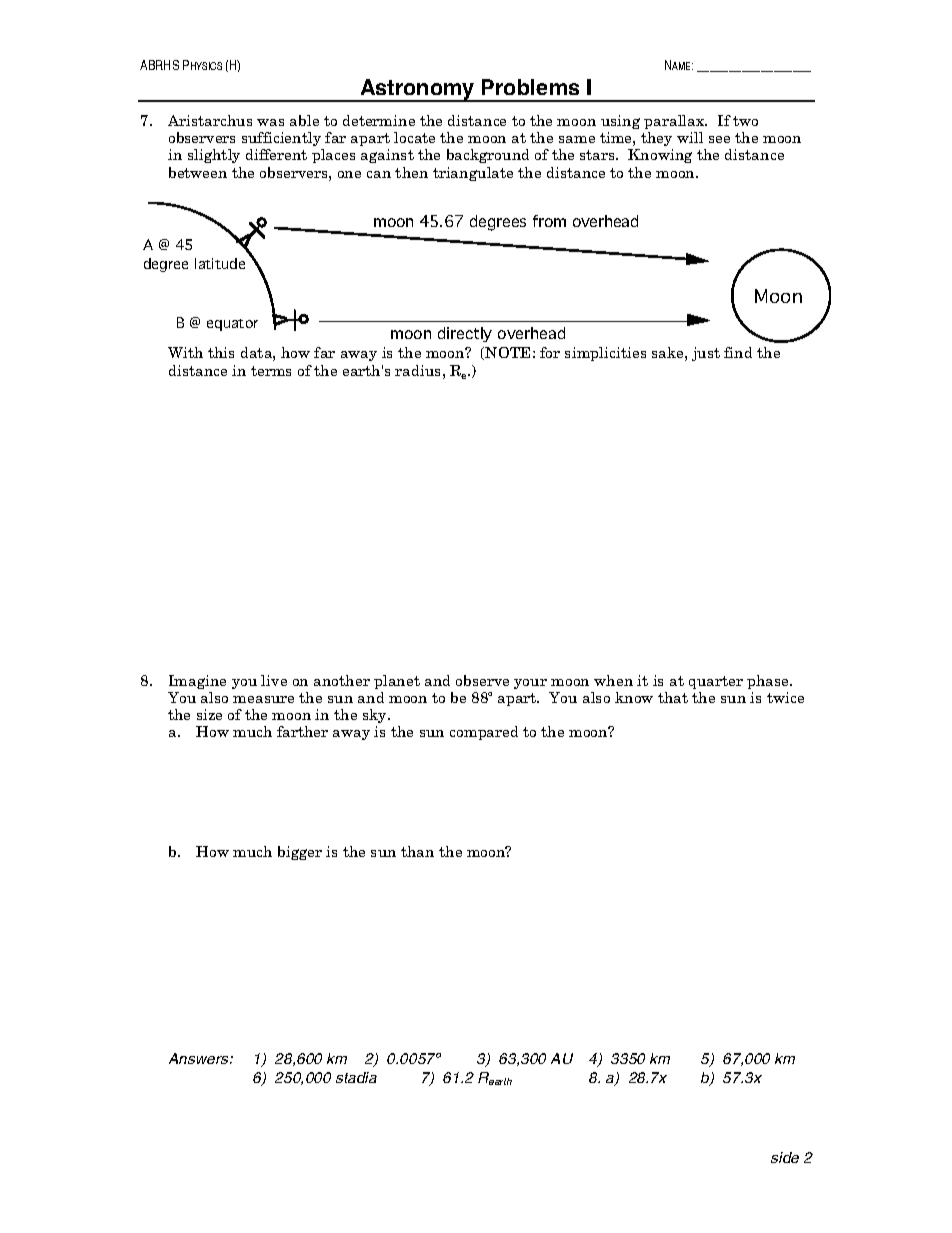 The height and width of the page is (1233, 952). Describe the element at coordinates (488, 156) in the page. I see `background` at that location.
